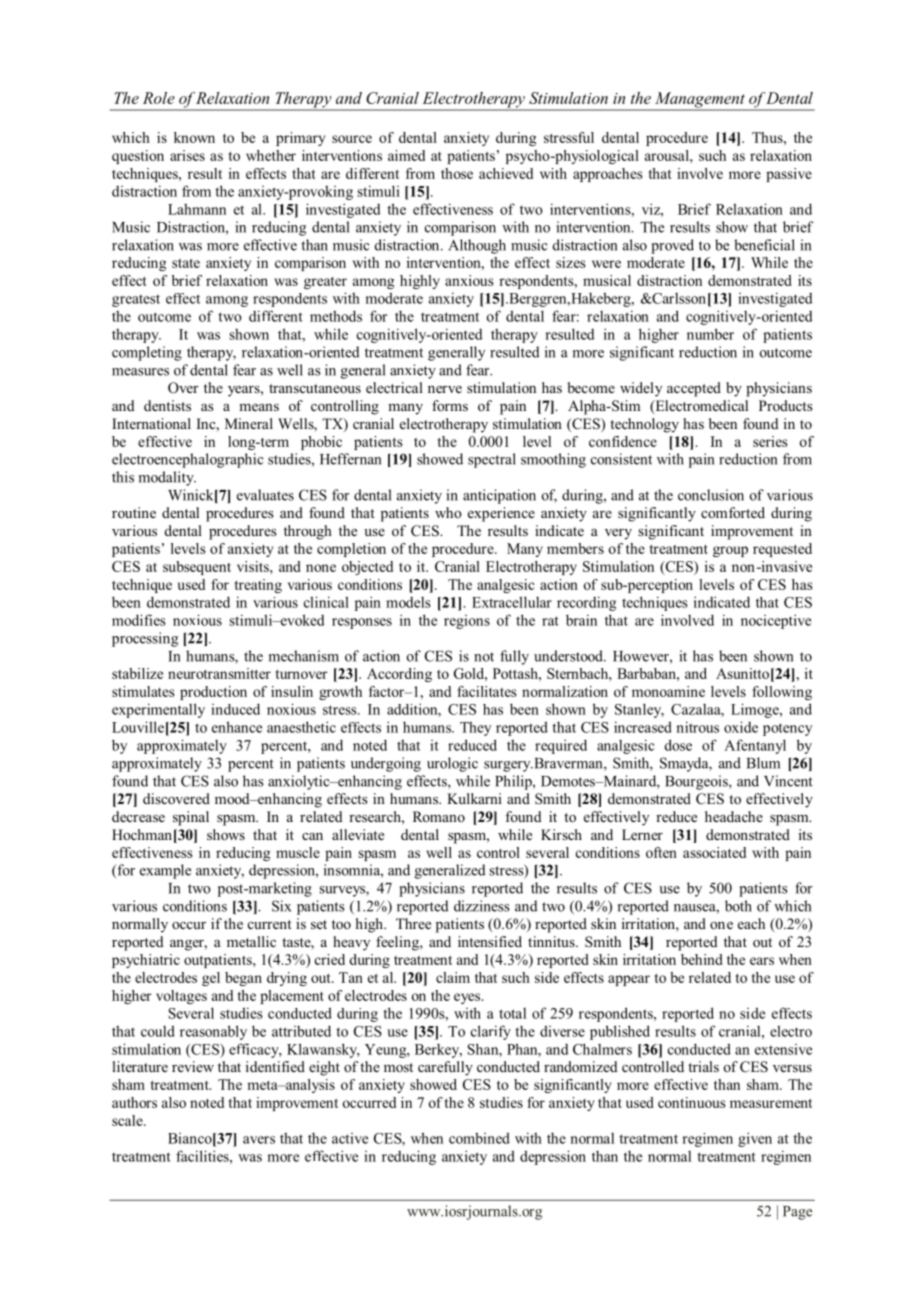 The image size is (924, 1308). What do you see at coordinates (711, 495) in the image?
I see `conclusion` at bounding box center [711, 495].
